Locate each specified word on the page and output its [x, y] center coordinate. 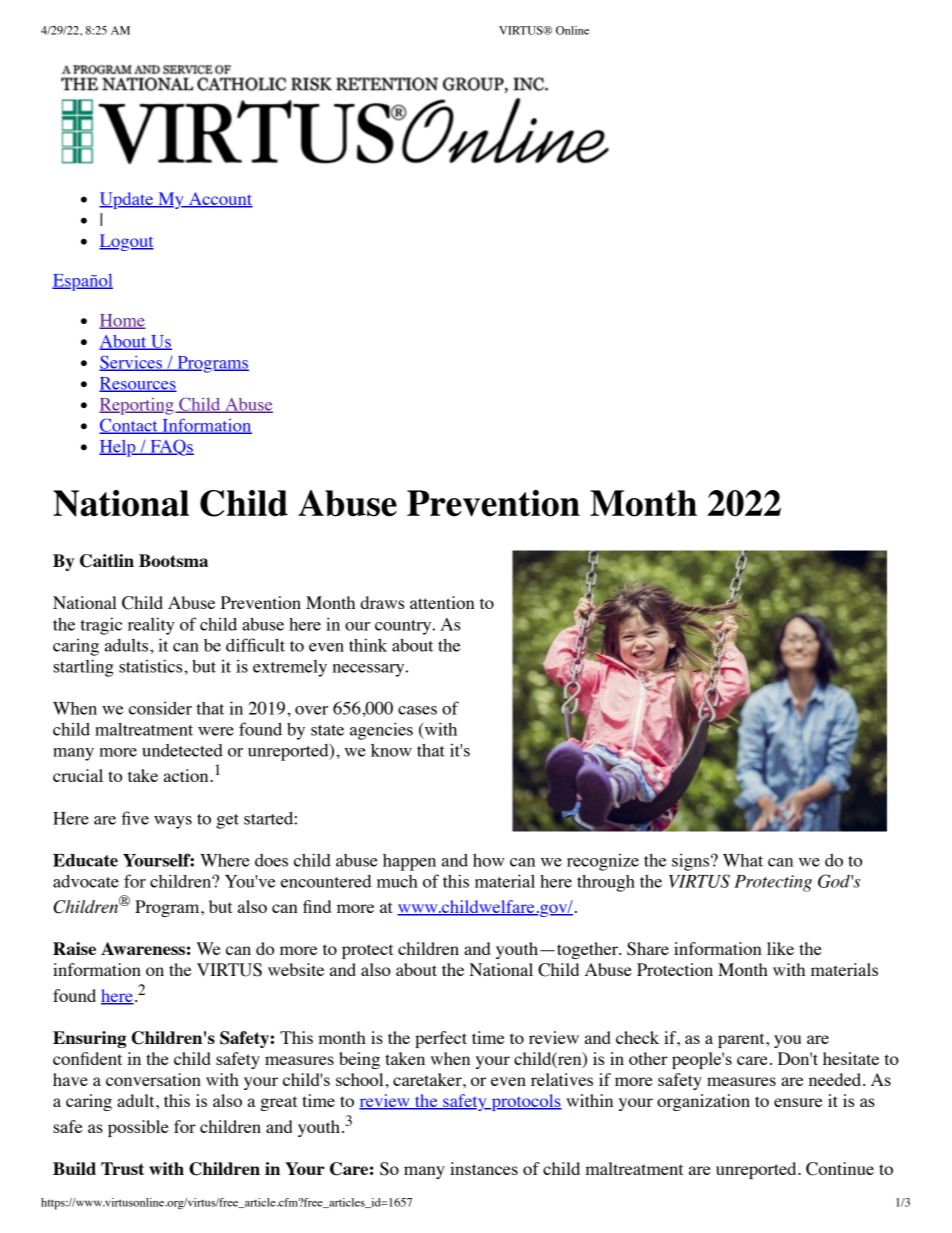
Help [118, 448]
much [397, 881]
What [743, 860]
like [780, 948]
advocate [86, 881]
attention [442, 602]
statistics [150, 666]
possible [138, 1128]
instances [484, 1168]
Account [220, 200]
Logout [126, 242]
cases [417, 710]
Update [127, 200]
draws [382, 602]
